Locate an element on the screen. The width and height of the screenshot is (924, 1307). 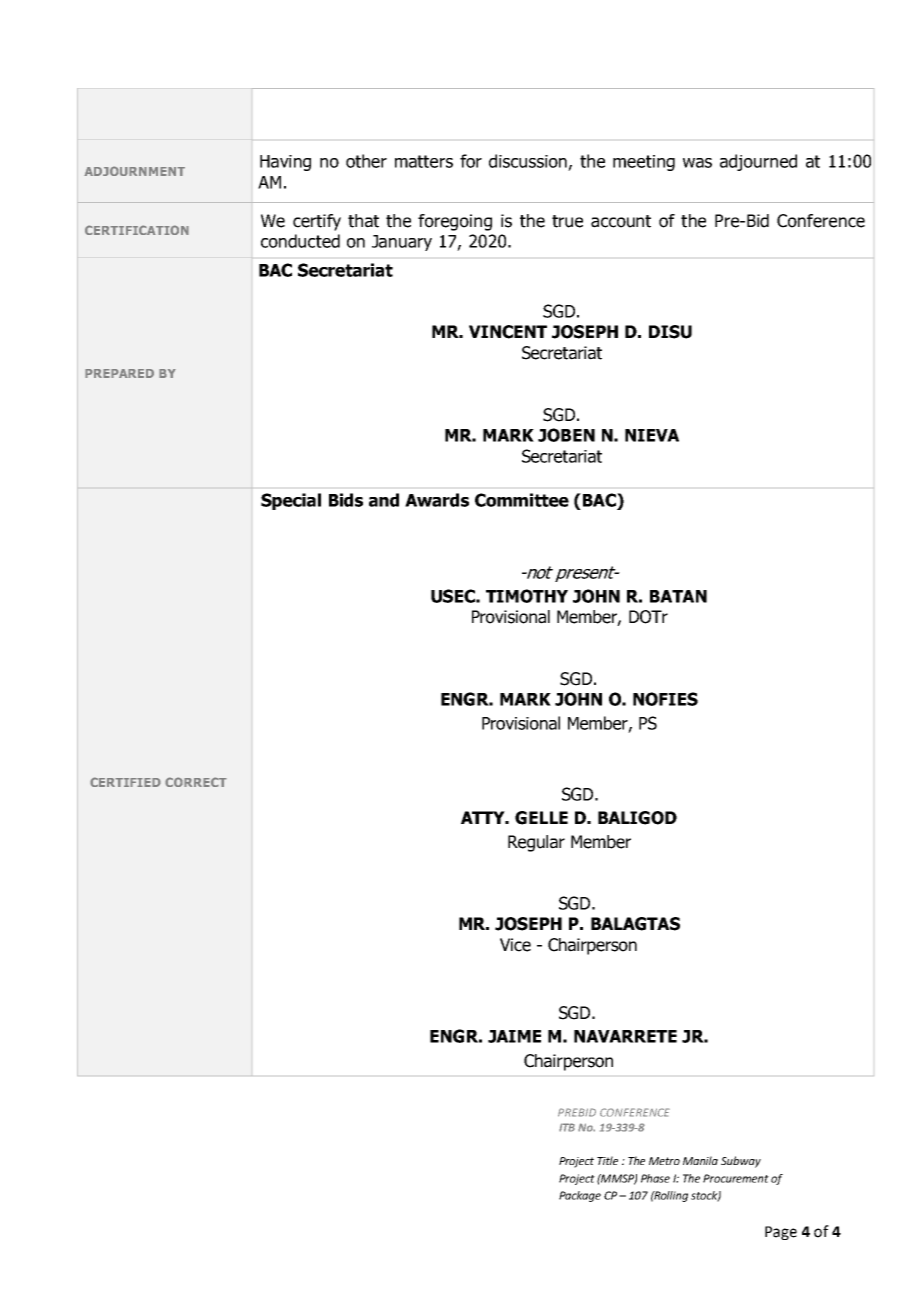
Package is located at coordinates (580, 1196).
